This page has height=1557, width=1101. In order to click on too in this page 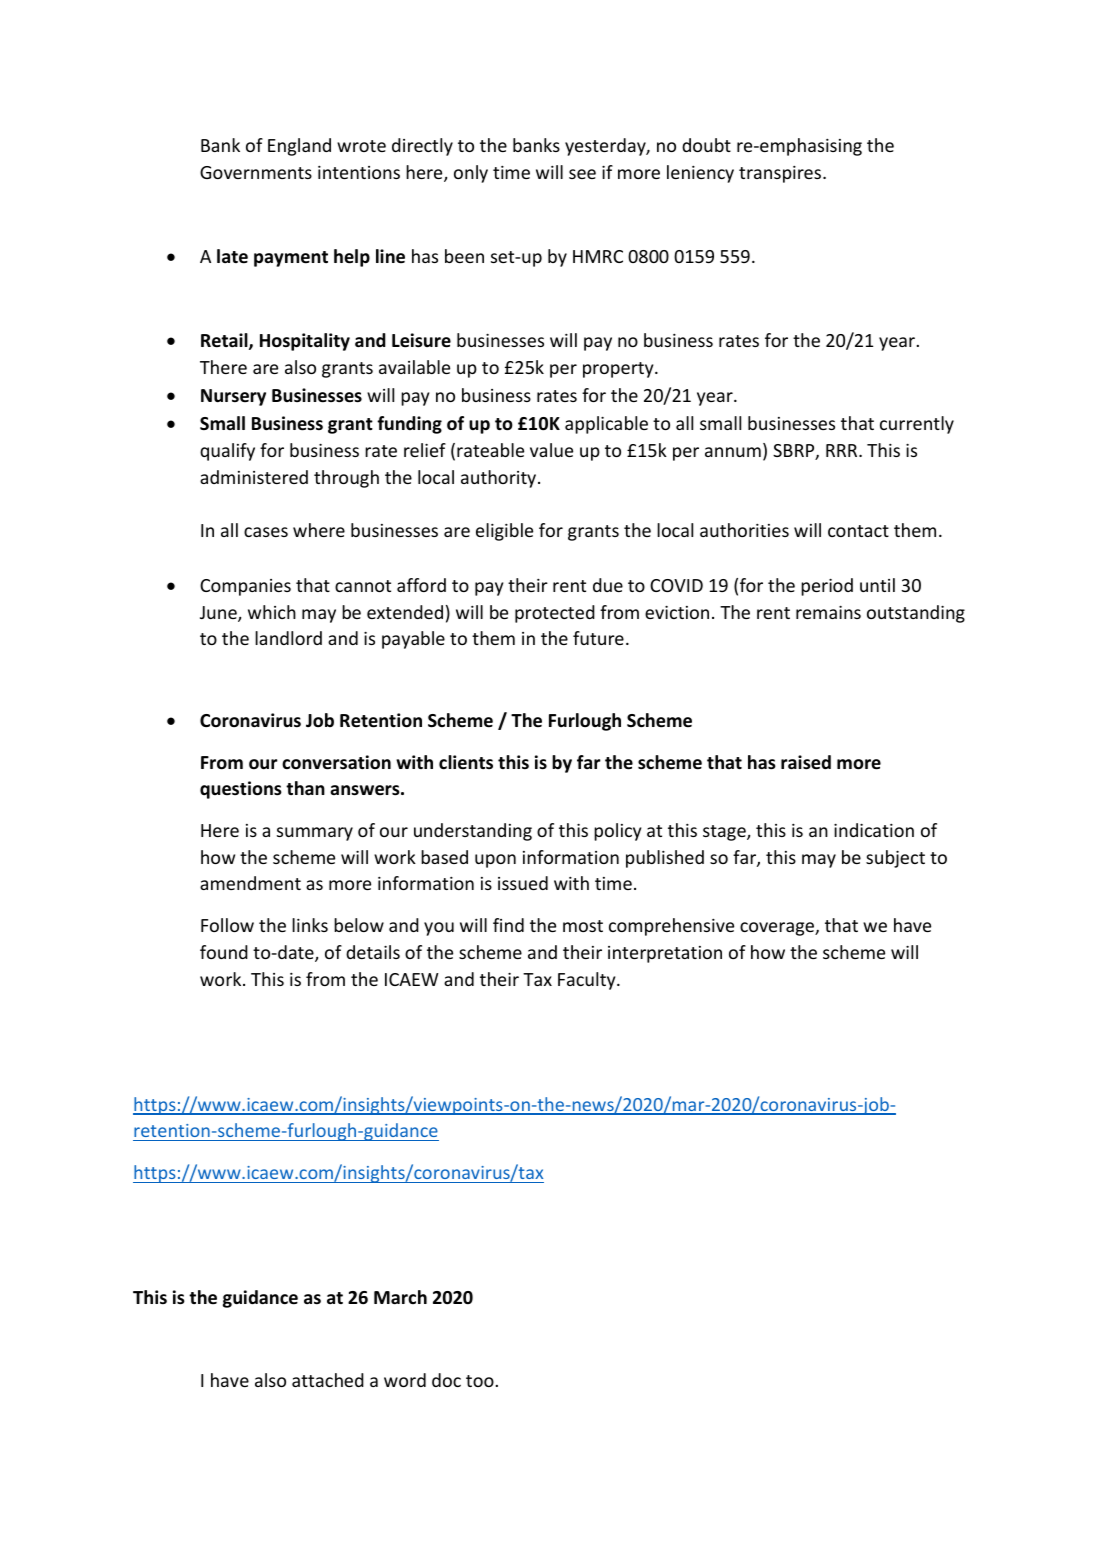, I will do `click(480, 1381)`.
